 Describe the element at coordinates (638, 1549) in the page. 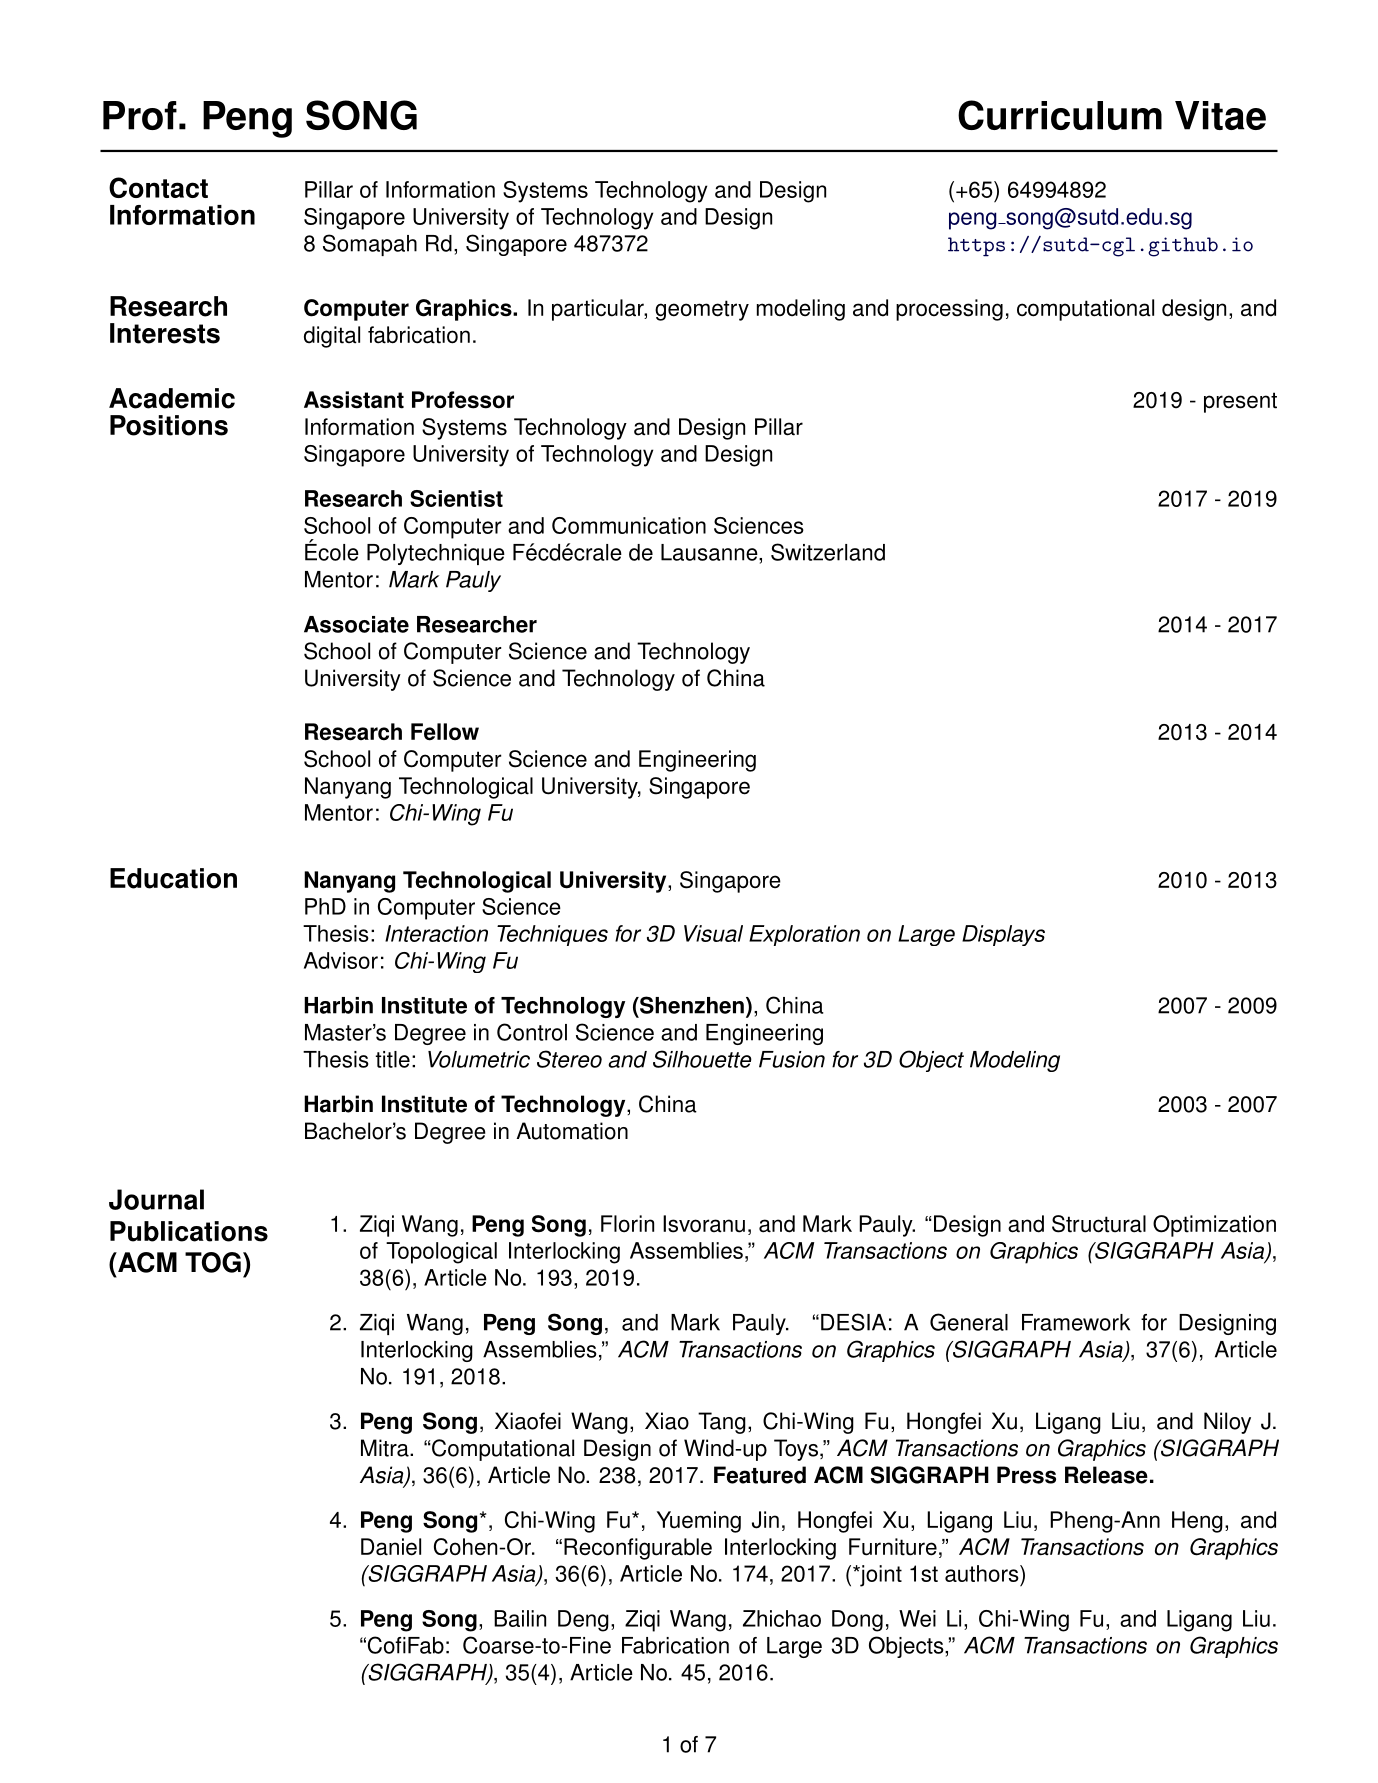

I see `Reconfigurable` at that location.
